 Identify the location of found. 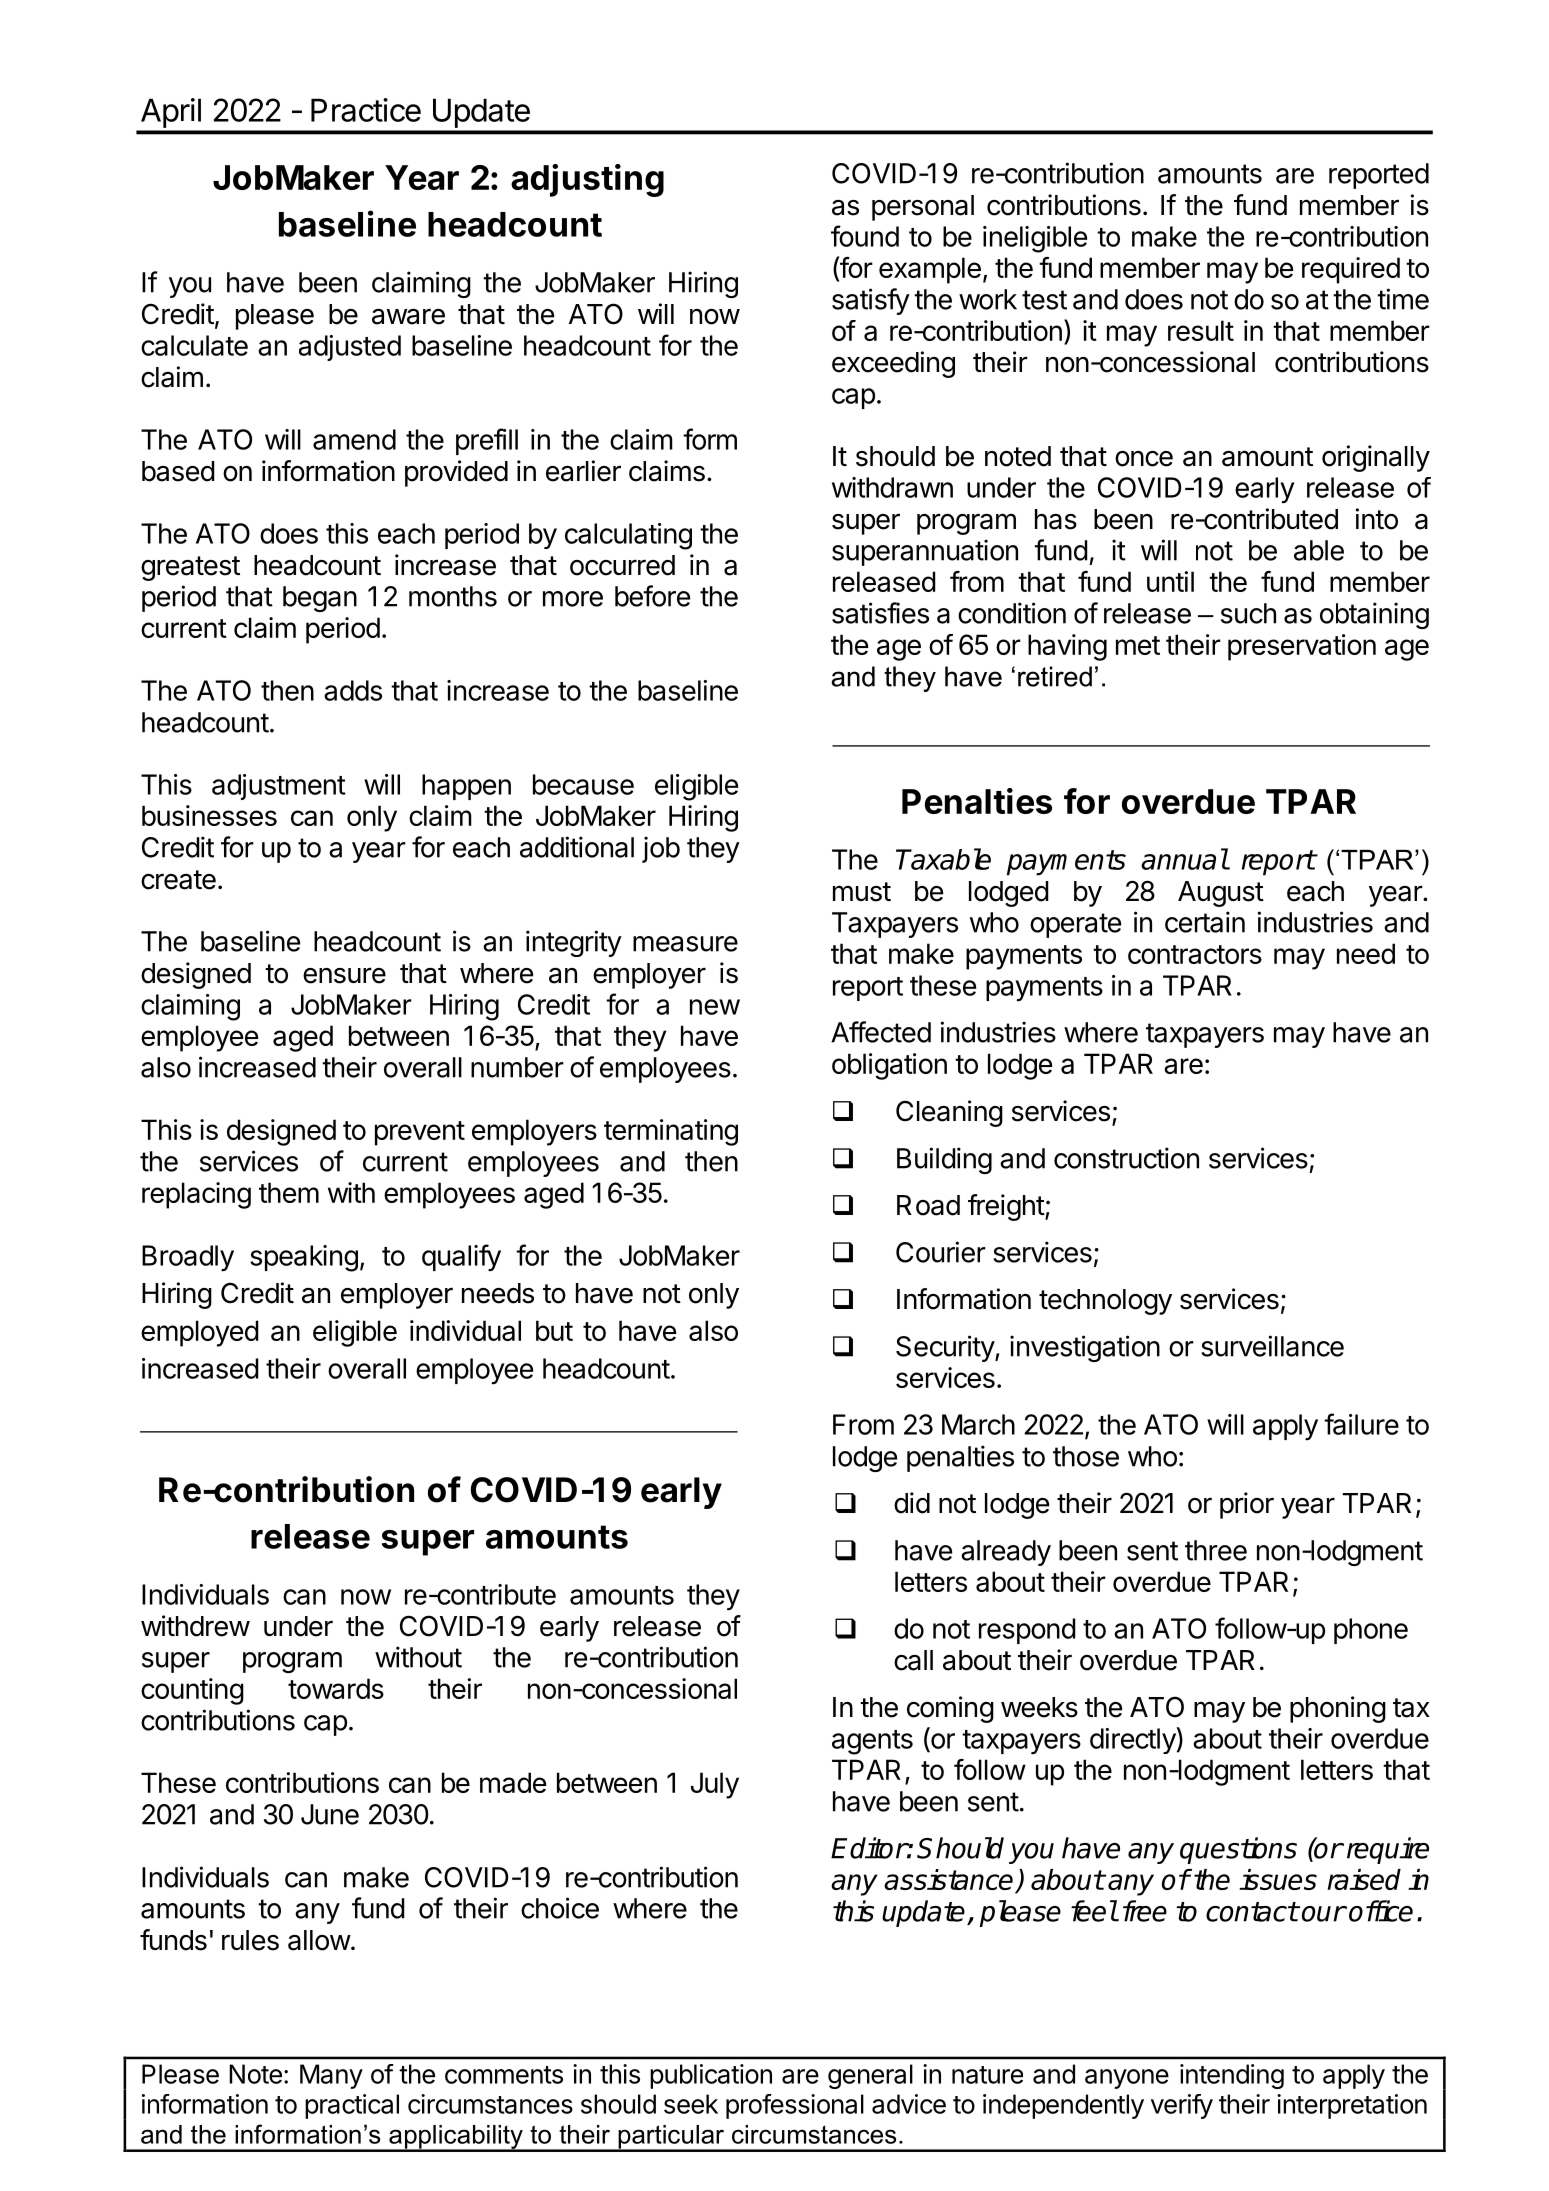
(865, 236).
